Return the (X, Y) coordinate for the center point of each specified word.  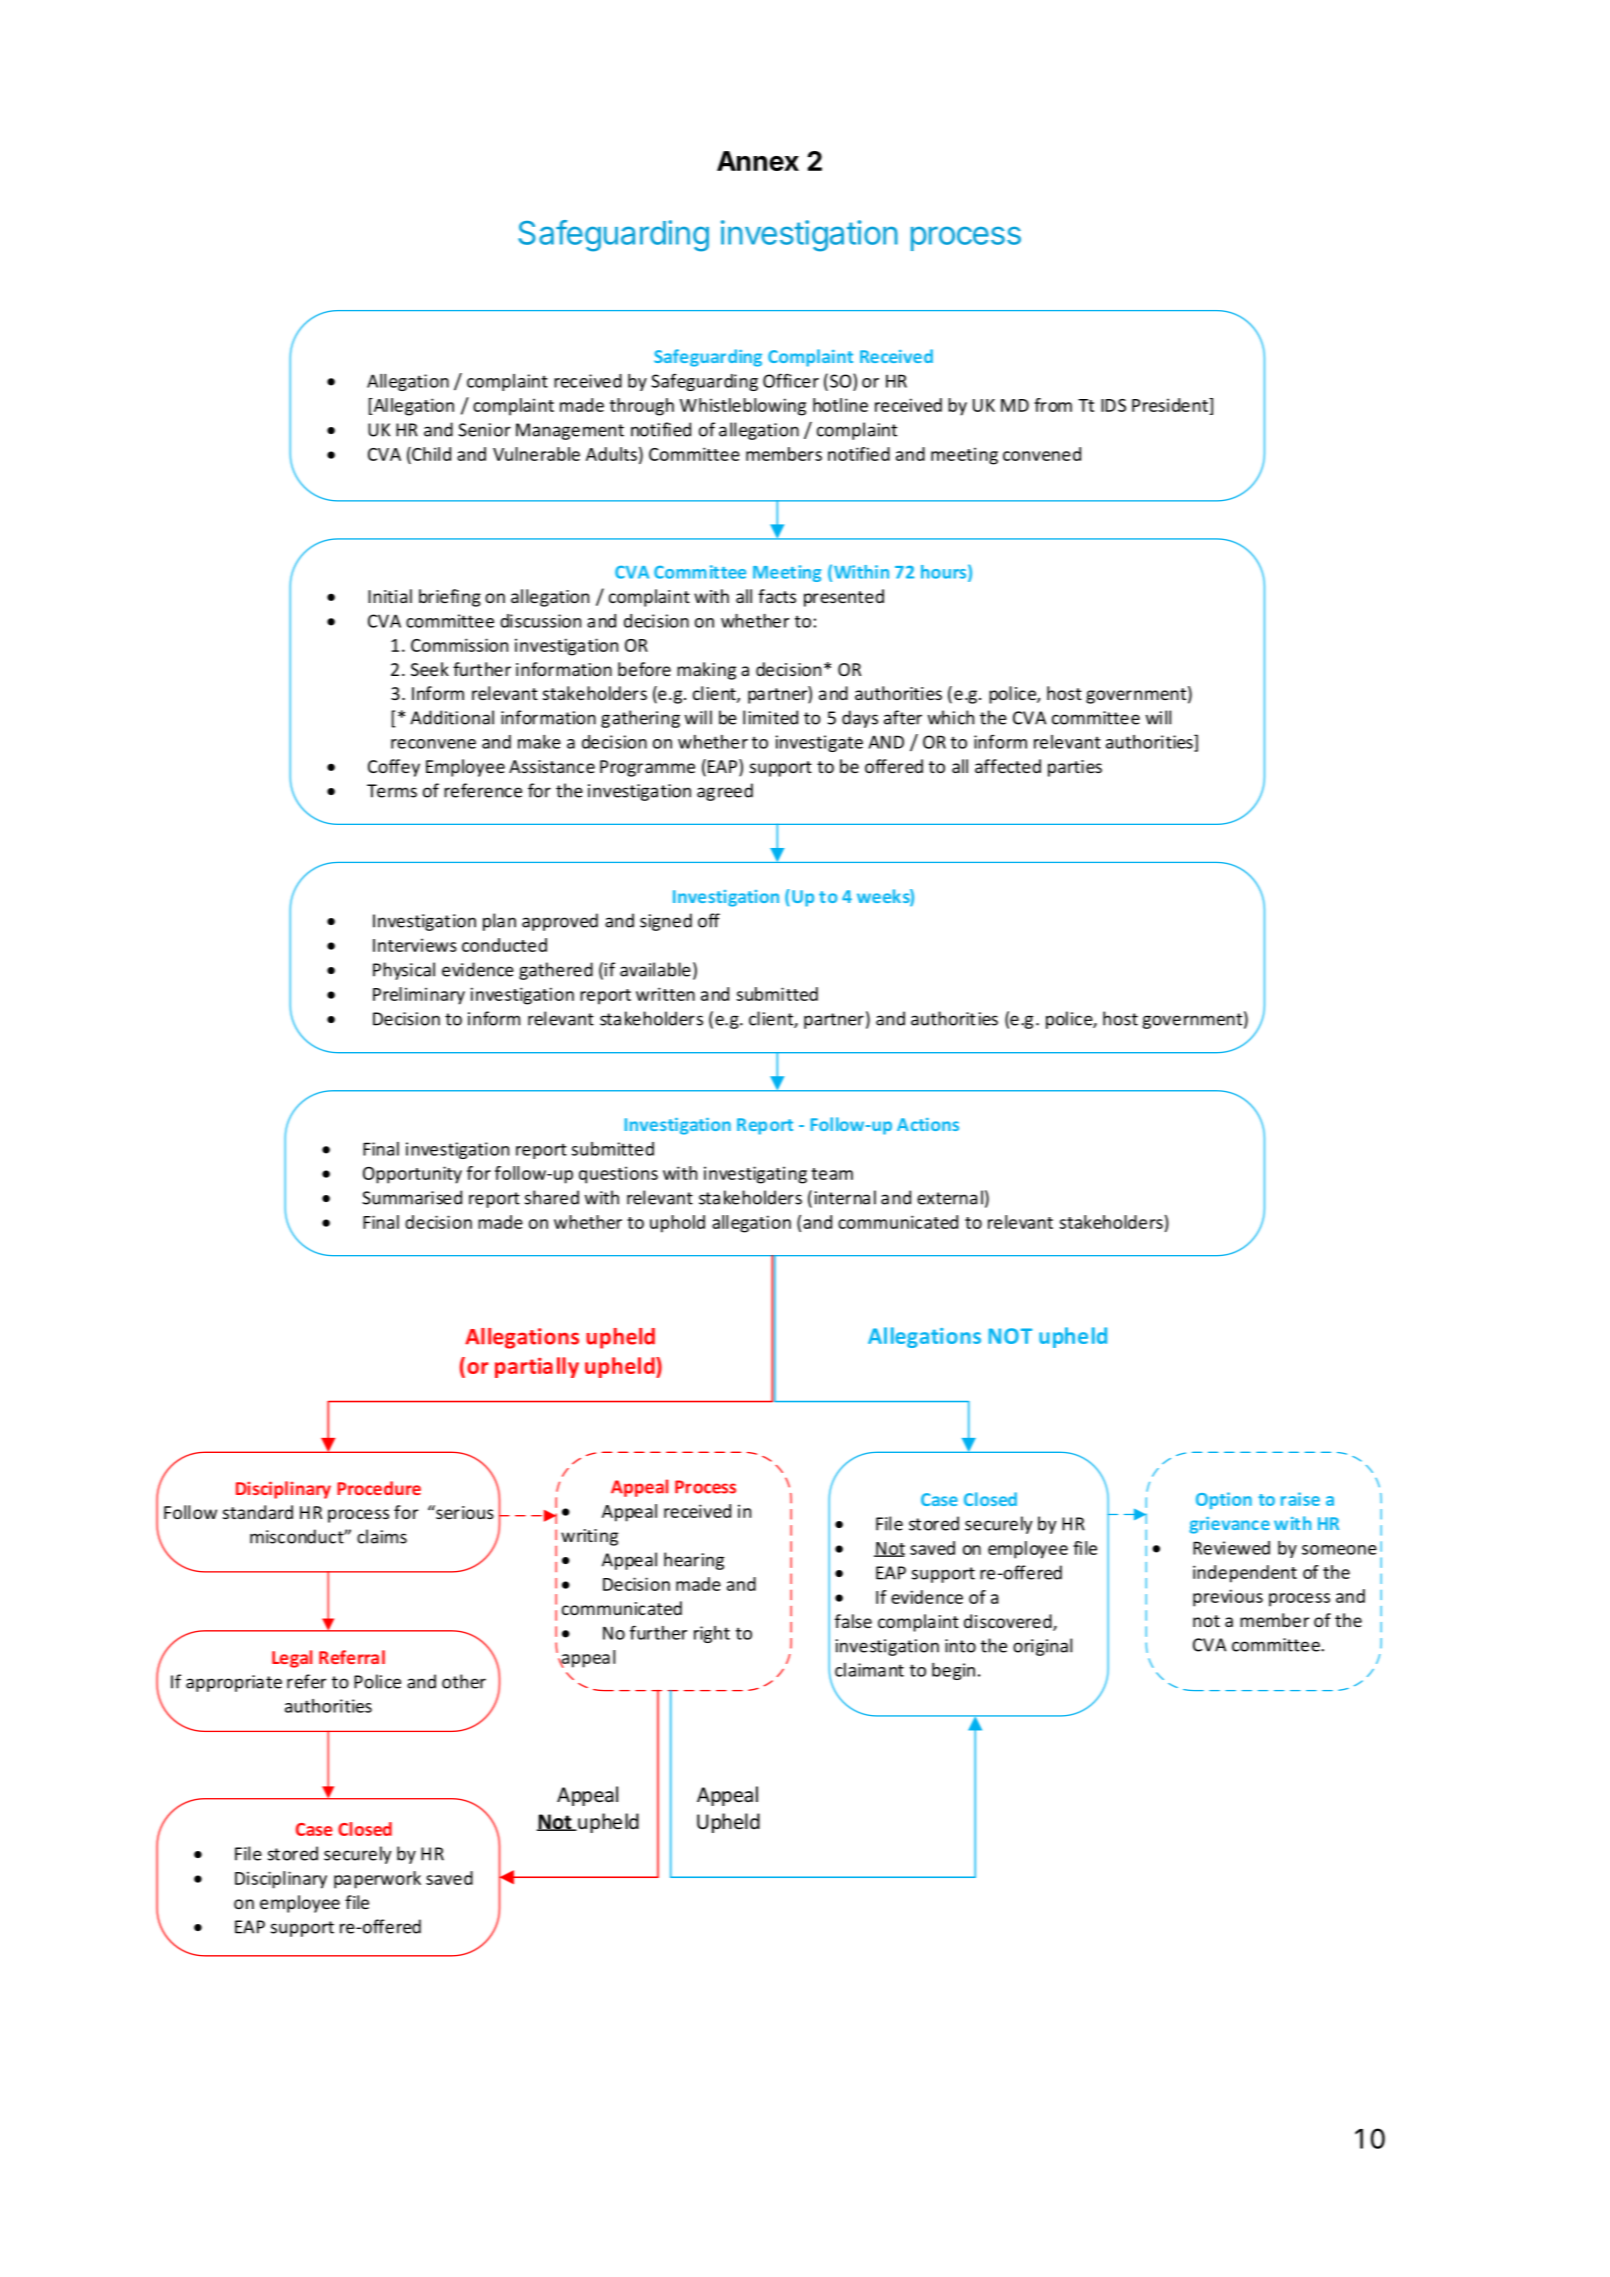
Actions (928, 1124)
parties (1075, 768)
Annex (758, 161)
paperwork (377, 1880)
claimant (869, 1670)
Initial (390, 596)
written (665, 994)
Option (1224, 1500)
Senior (484, 430)
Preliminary (419, 996)
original (1042, 1647)
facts (777, 596)
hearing (694, 1561)
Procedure (379, 1488)
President (1171, 405)
